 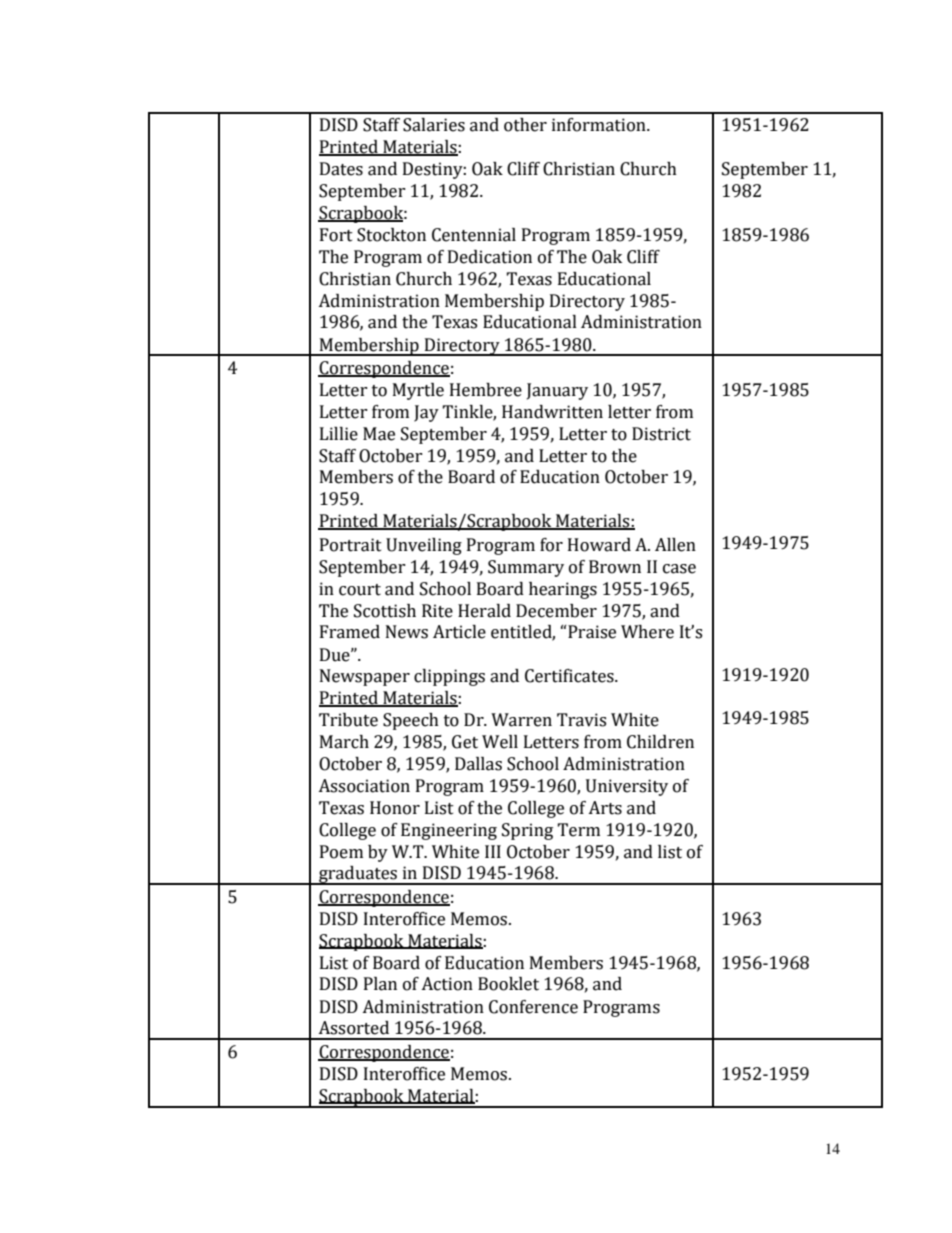 What do you see at coordinates (380, 984) in the screenshot?
I see `Plan` at bounding box center [380, 984].
